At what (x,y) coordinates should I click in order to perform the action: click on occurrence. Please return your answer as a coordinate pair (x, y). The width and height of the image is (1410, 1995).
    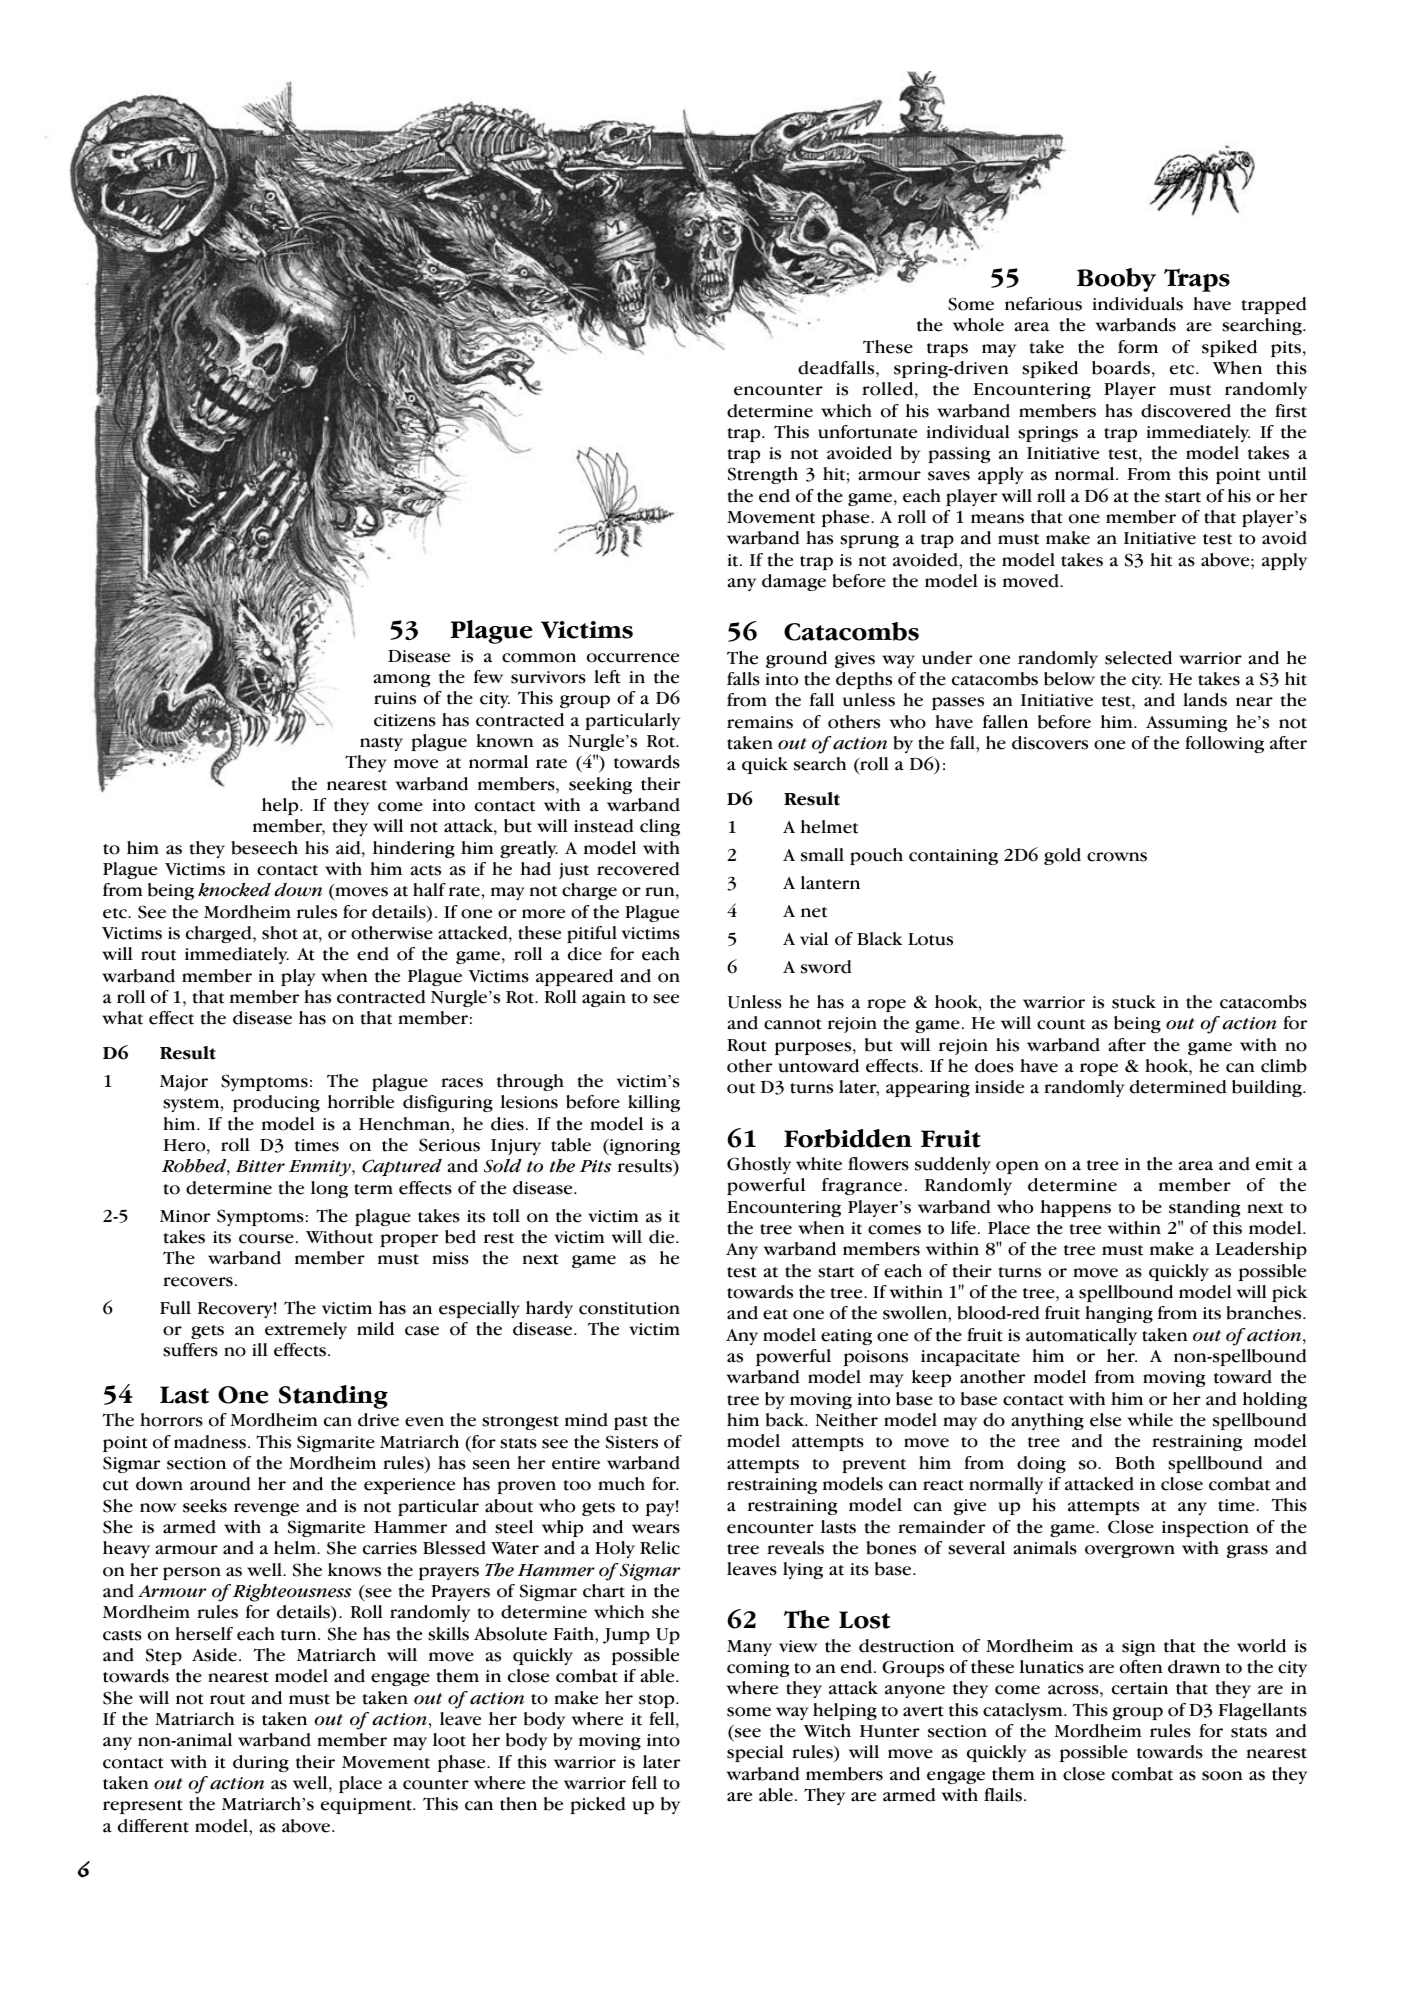
    Looking at the image, I should click on (633, 658).
